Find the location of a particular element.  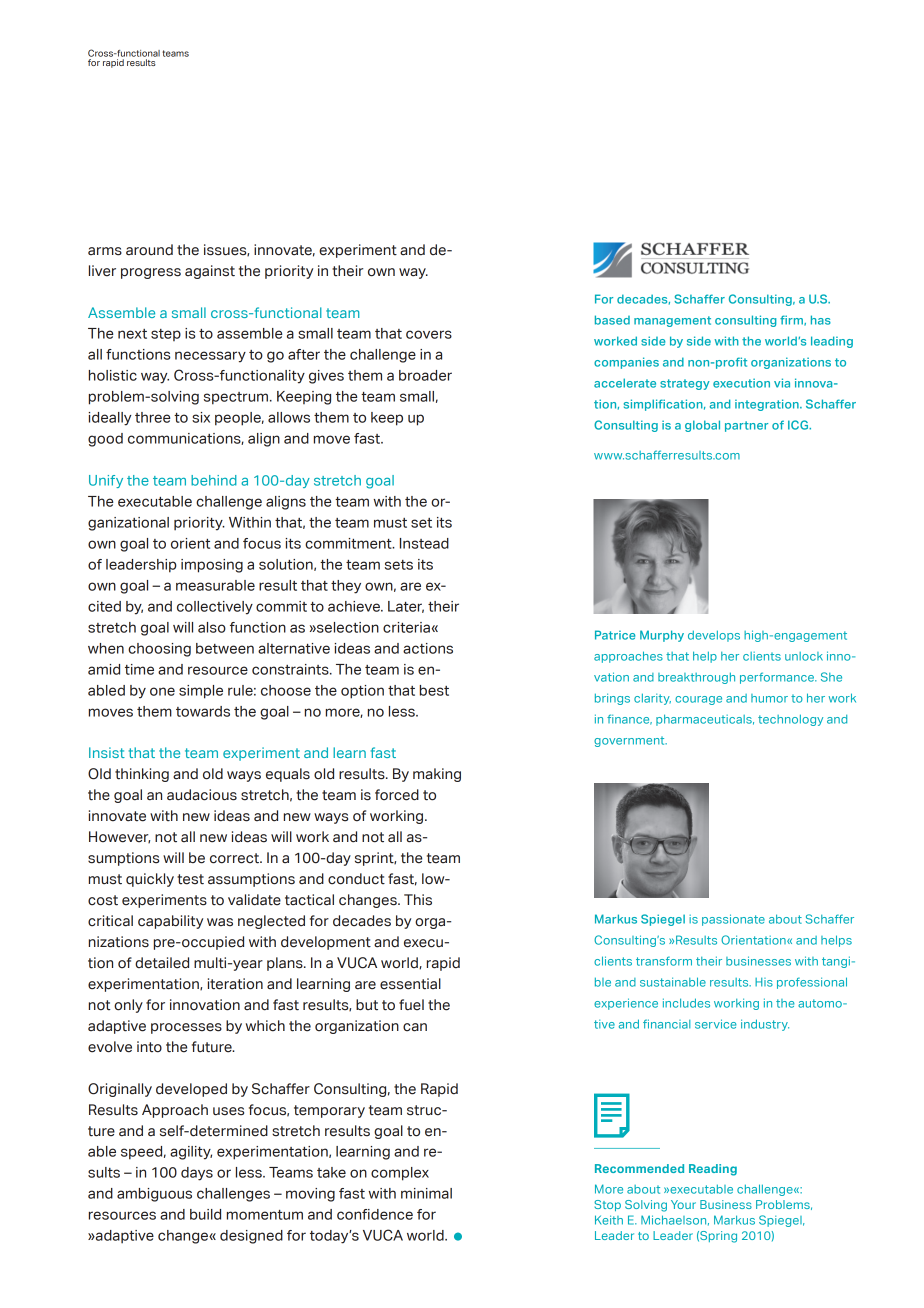

forced is located at coordinates (397, 795).
